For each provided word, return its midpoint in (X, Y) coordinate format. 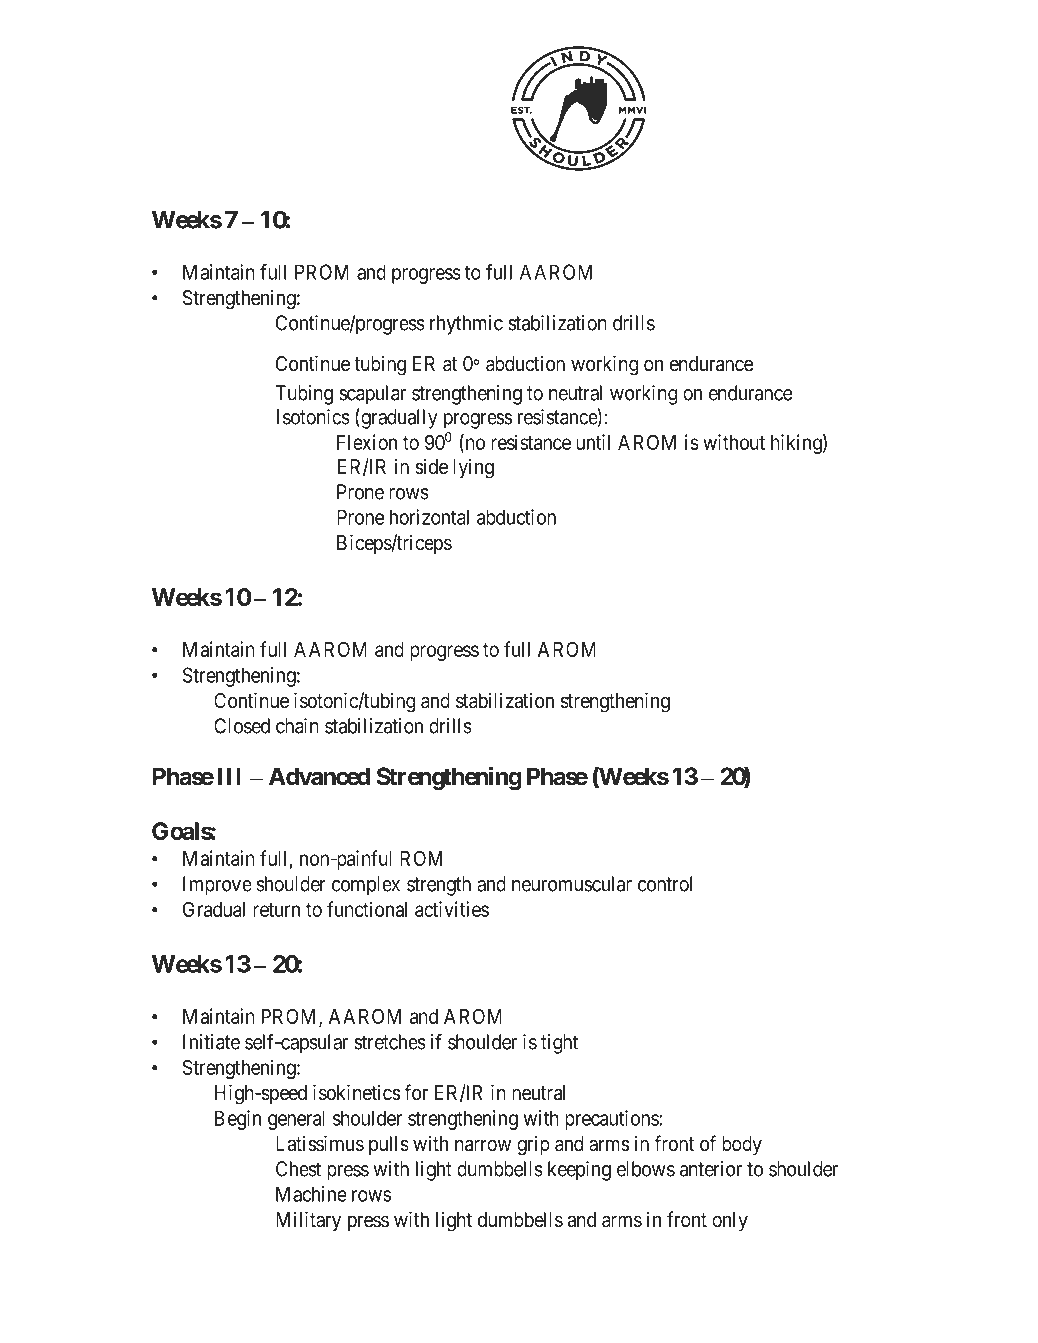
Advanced (319, 776)
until (593, 442)
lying (473, 469)
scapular (372, 395)
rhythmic (466, 325)
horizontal (429, 517)
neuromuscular (572, 884)
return (276, 910)
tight (559, 1044)
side (431, 466)
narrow (483, 1145)
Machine (311, 1194)
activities (452, 909)
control (665, 884)
